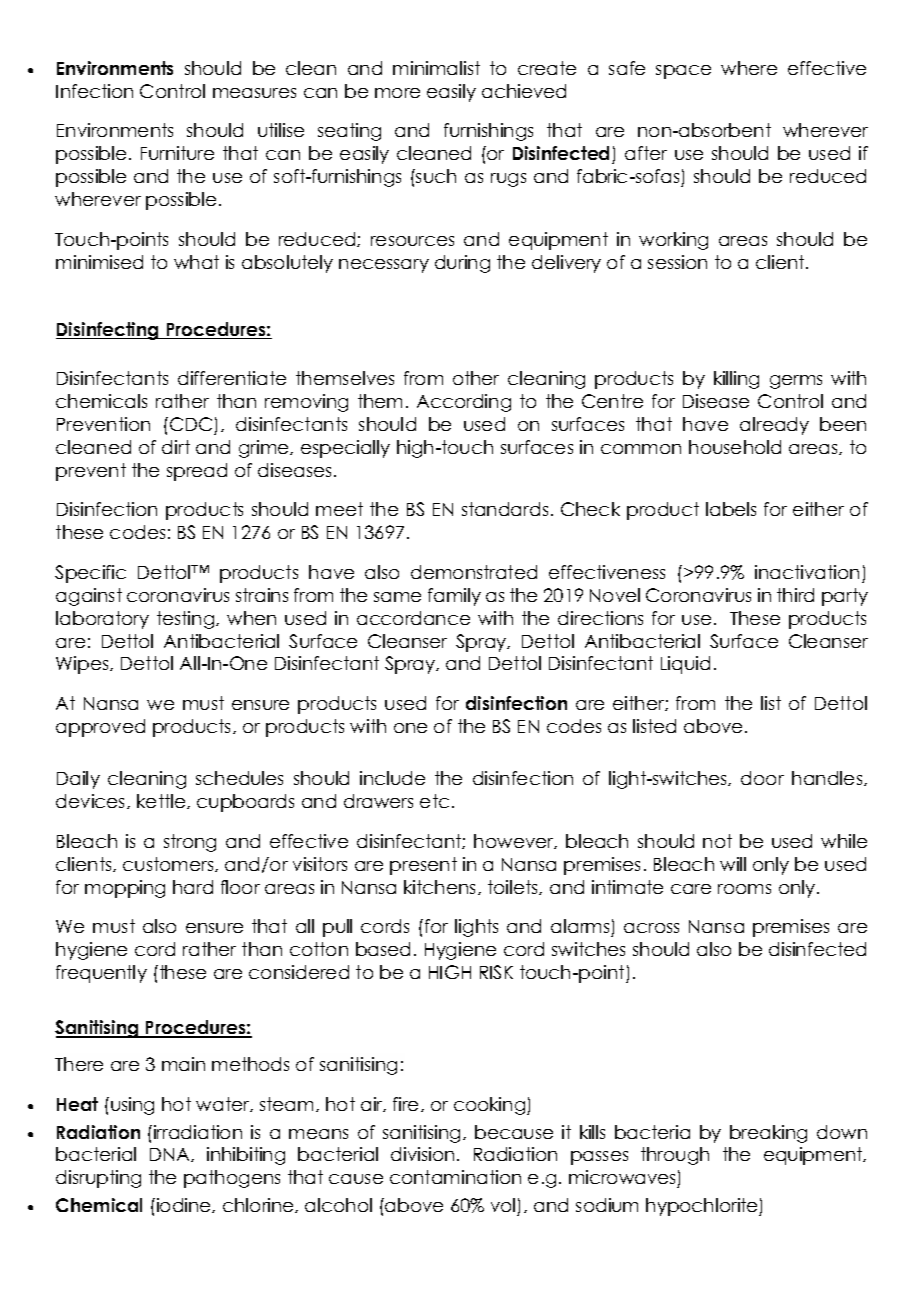 Image resolution: width=924 pixels, height=1308 pixels. What do you see at coordinates (524, 91) in the page?
I see `achieved` at bounding box center [524, 91].
